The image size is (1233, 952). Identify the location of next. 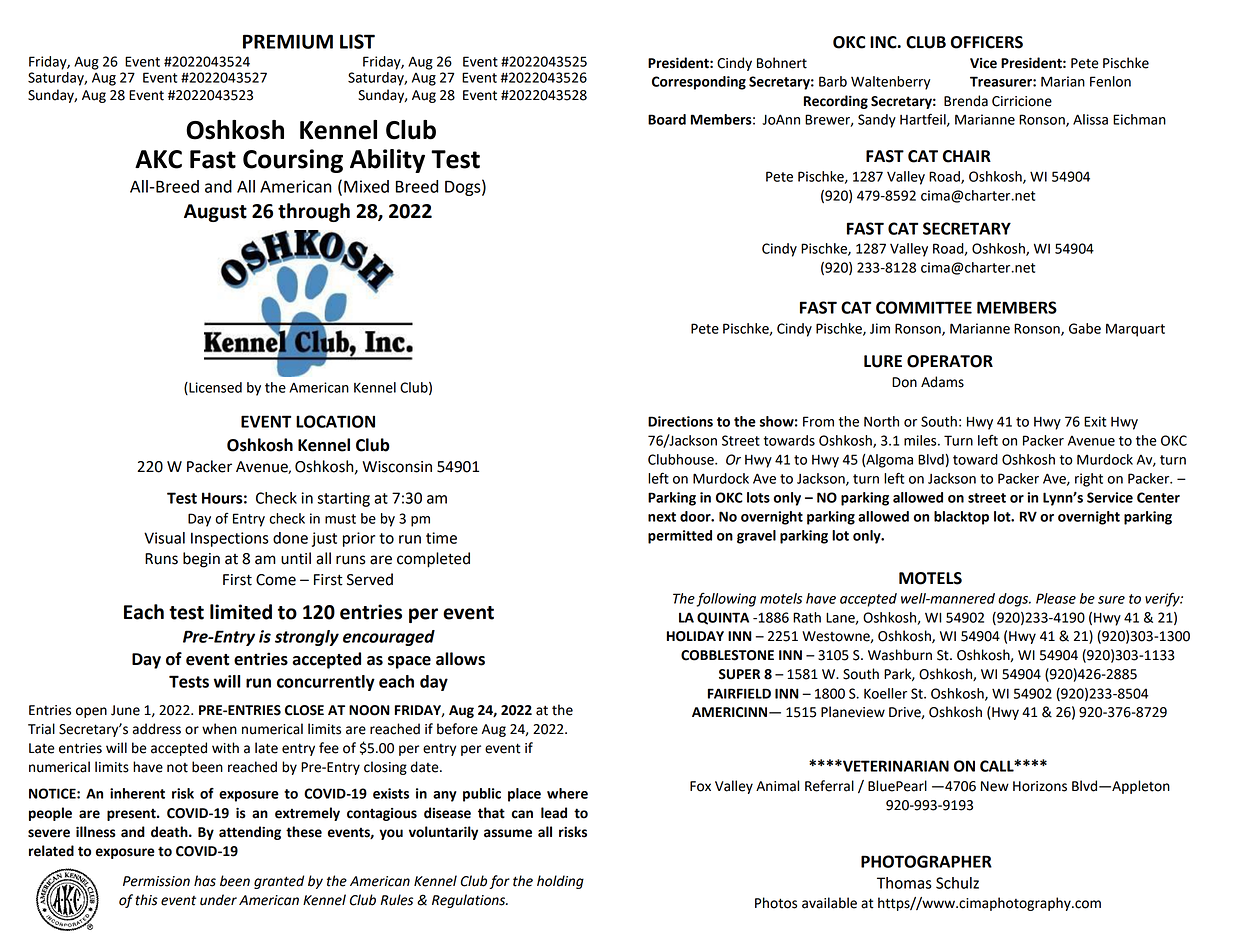
(662, 517).
